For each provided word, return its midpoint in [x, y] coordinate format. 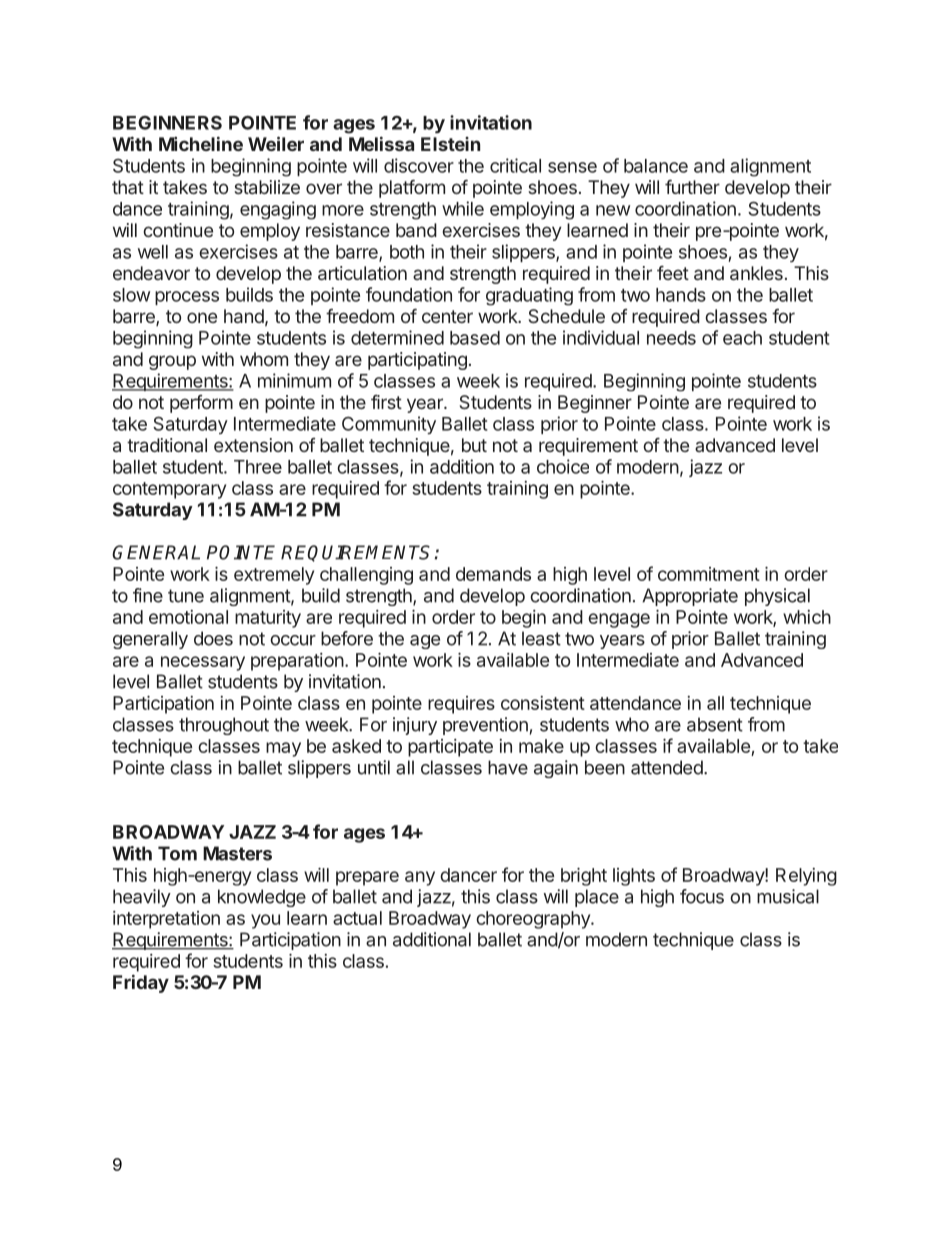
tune [186, 596]
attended [668, 767]
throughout [224, 726]
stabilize [267, 187]
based [475, 338]
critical [515, 165]
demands [493, 574]
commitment [709, 574]
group [172, 362]
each [742, 338]
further [692, 187]
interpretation [166, 920]
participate [450, 748]
